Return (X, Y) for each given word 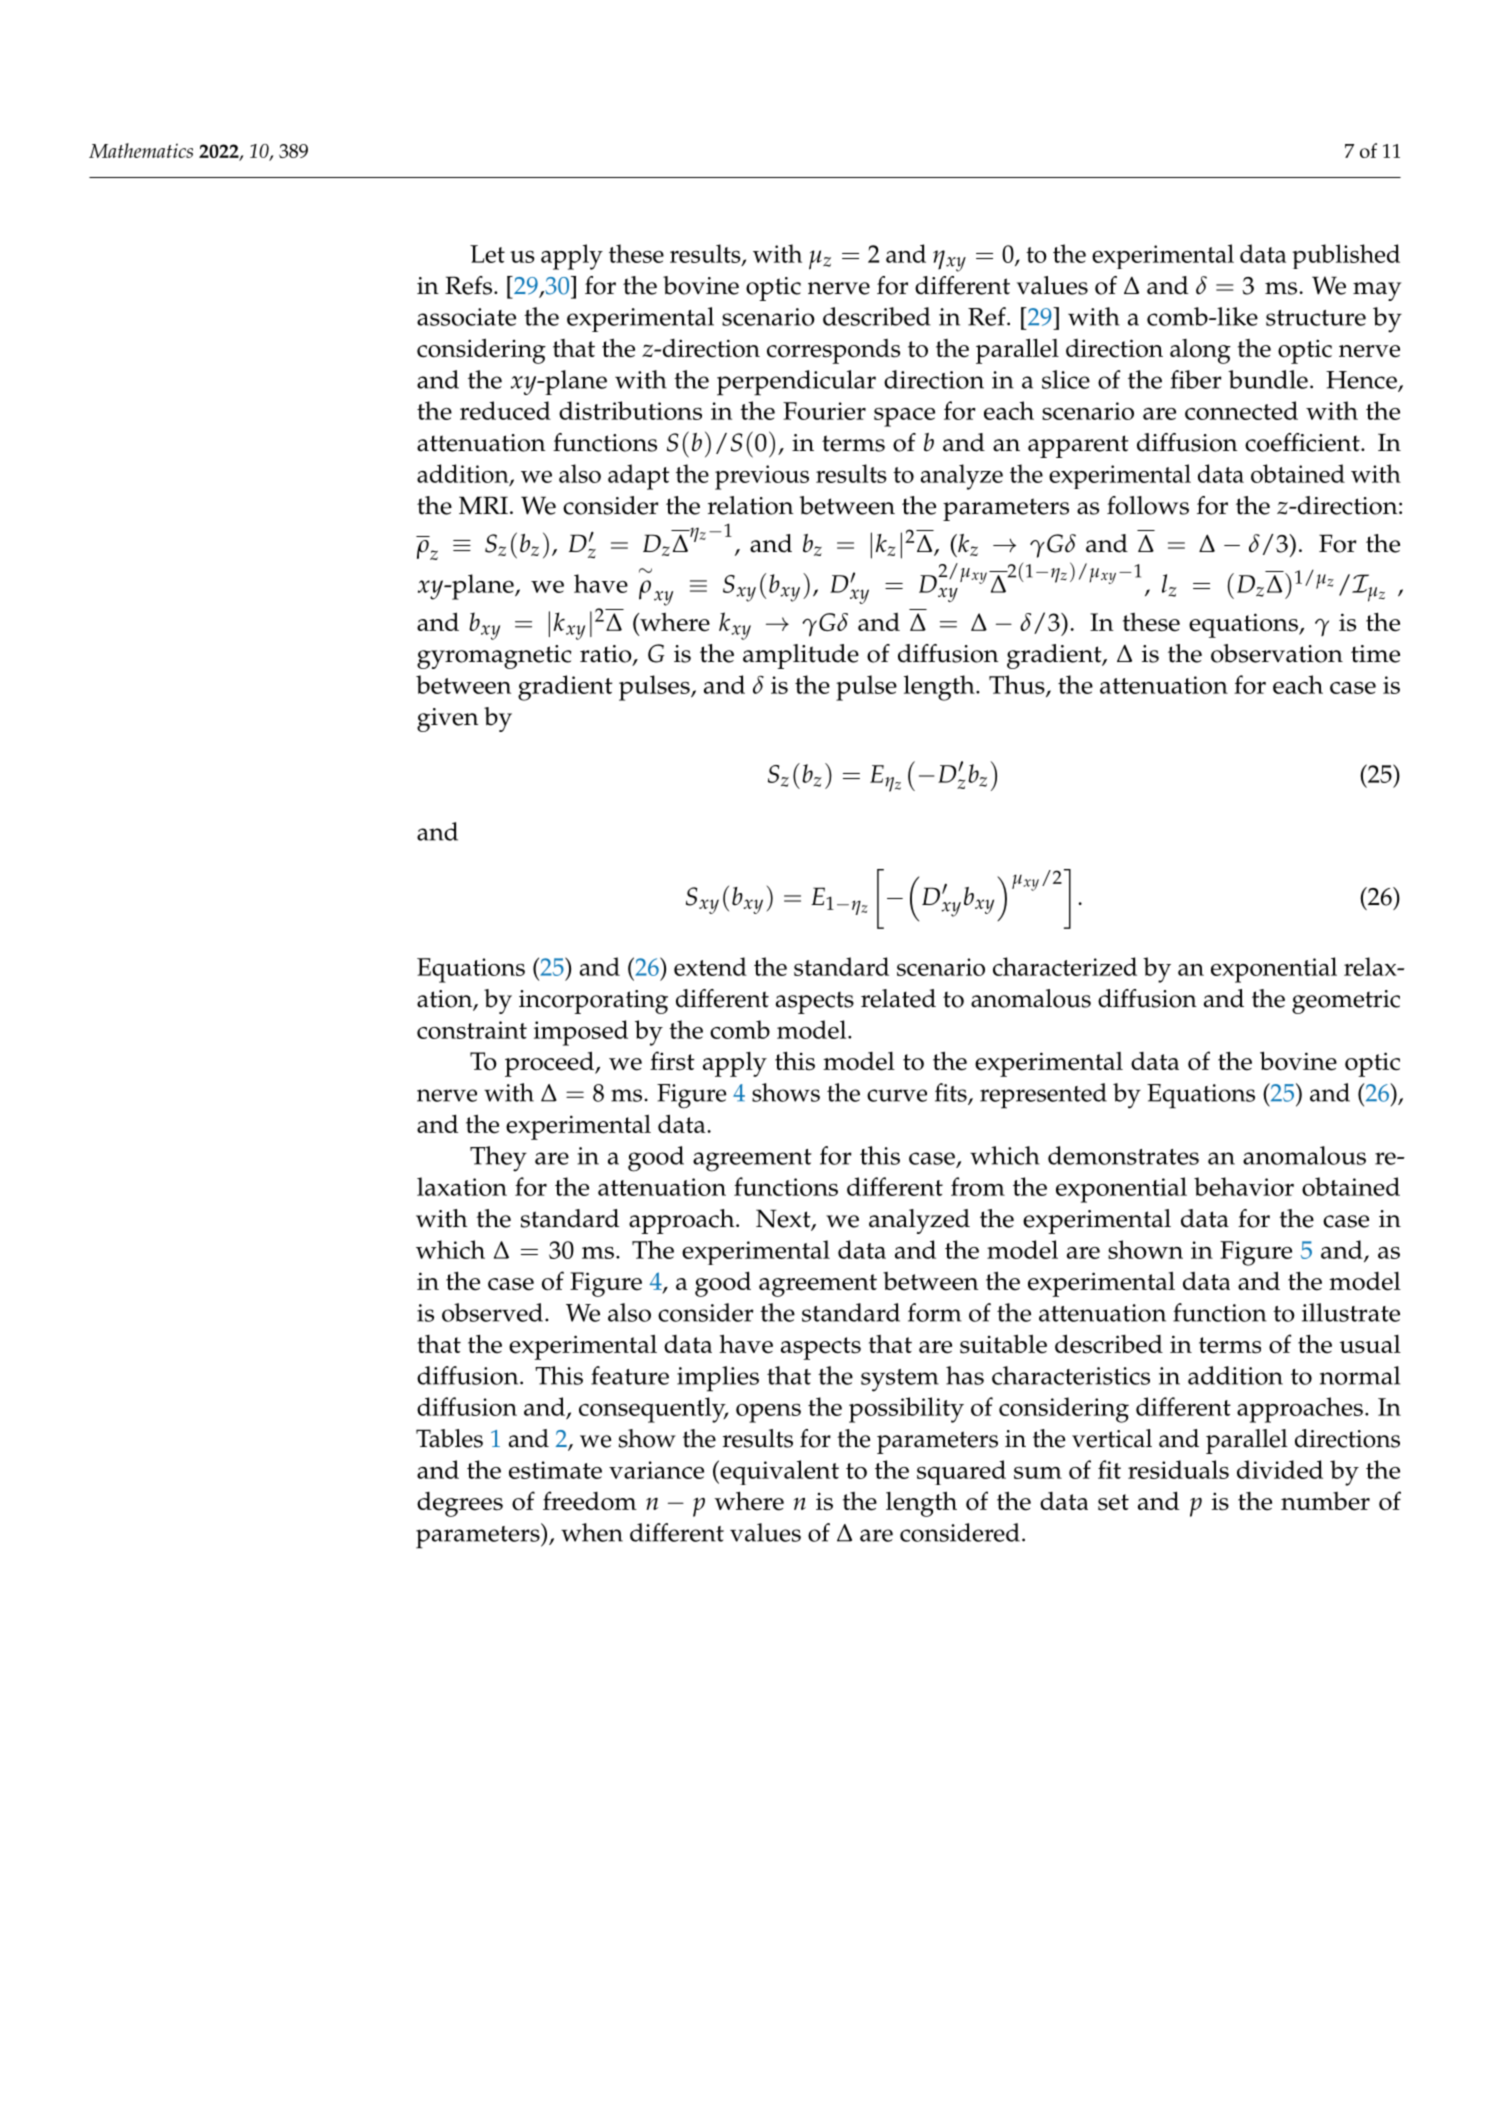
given (447, 720)
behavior (1244, 1186)
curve (897, 1095)
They (498, 1159)
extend (710, 966)
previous (762, 477)
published (1346, 256)
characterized (1065, 966)
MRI (483, 505)
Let (487, 254)
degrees (460, 1504)
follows (1148, 505)
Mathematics (141, 150)
